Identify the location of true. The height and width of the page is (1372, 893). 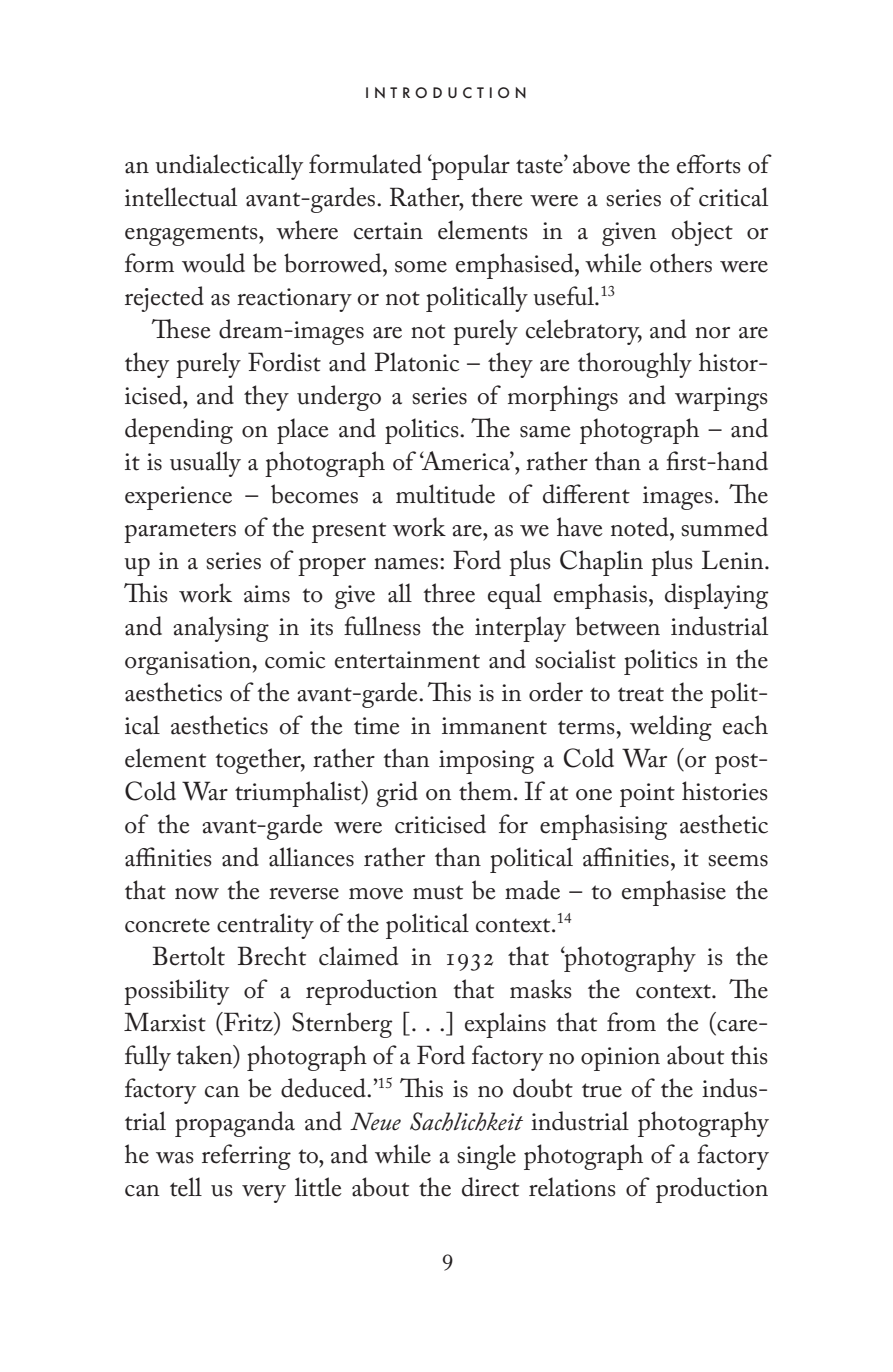
(602, 1090).
